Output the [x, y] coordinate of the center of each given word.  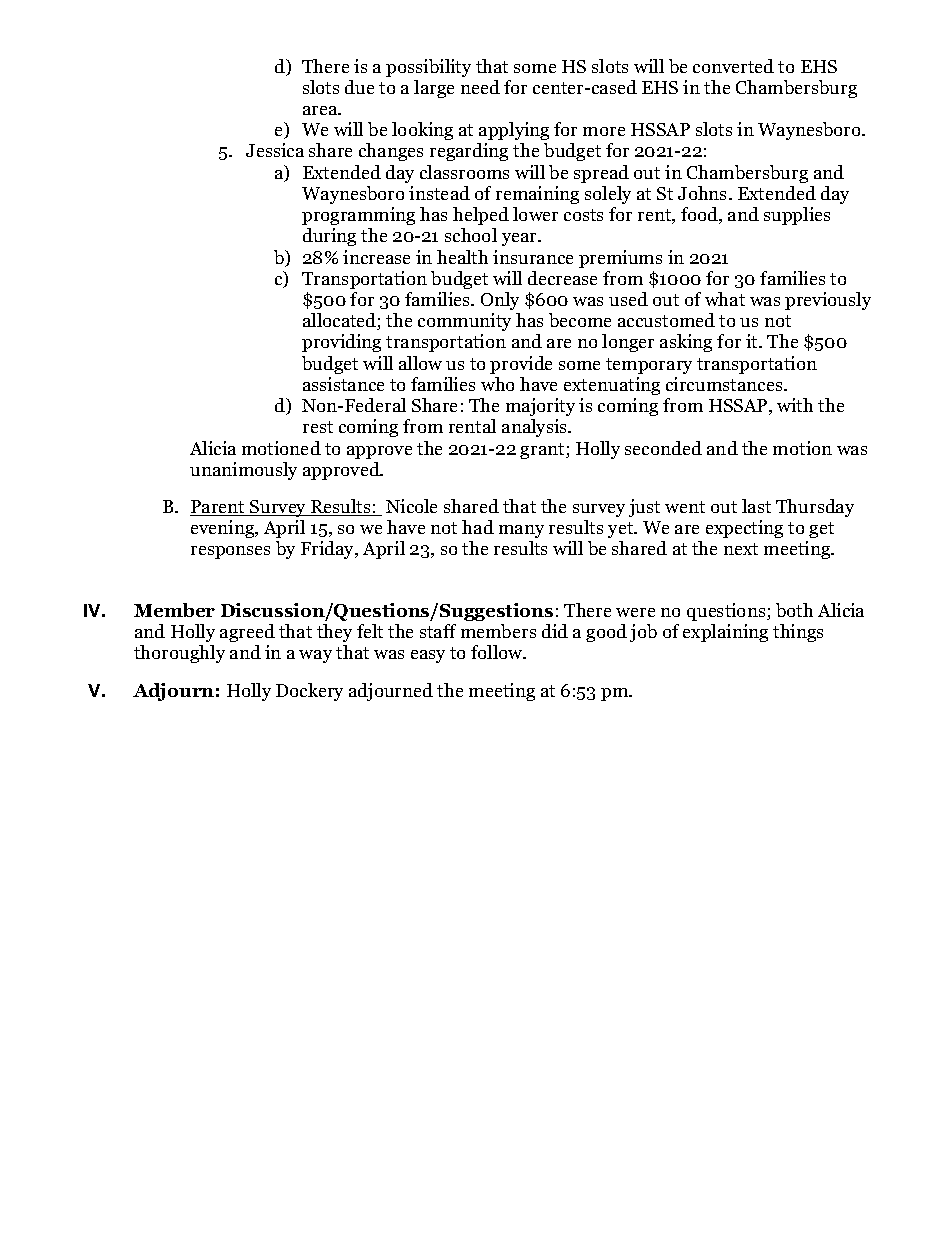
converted [733, 66]
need [480, 87]
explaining [725, 633]
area [321, 110]
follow [498, 652]
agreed [247, 633]
